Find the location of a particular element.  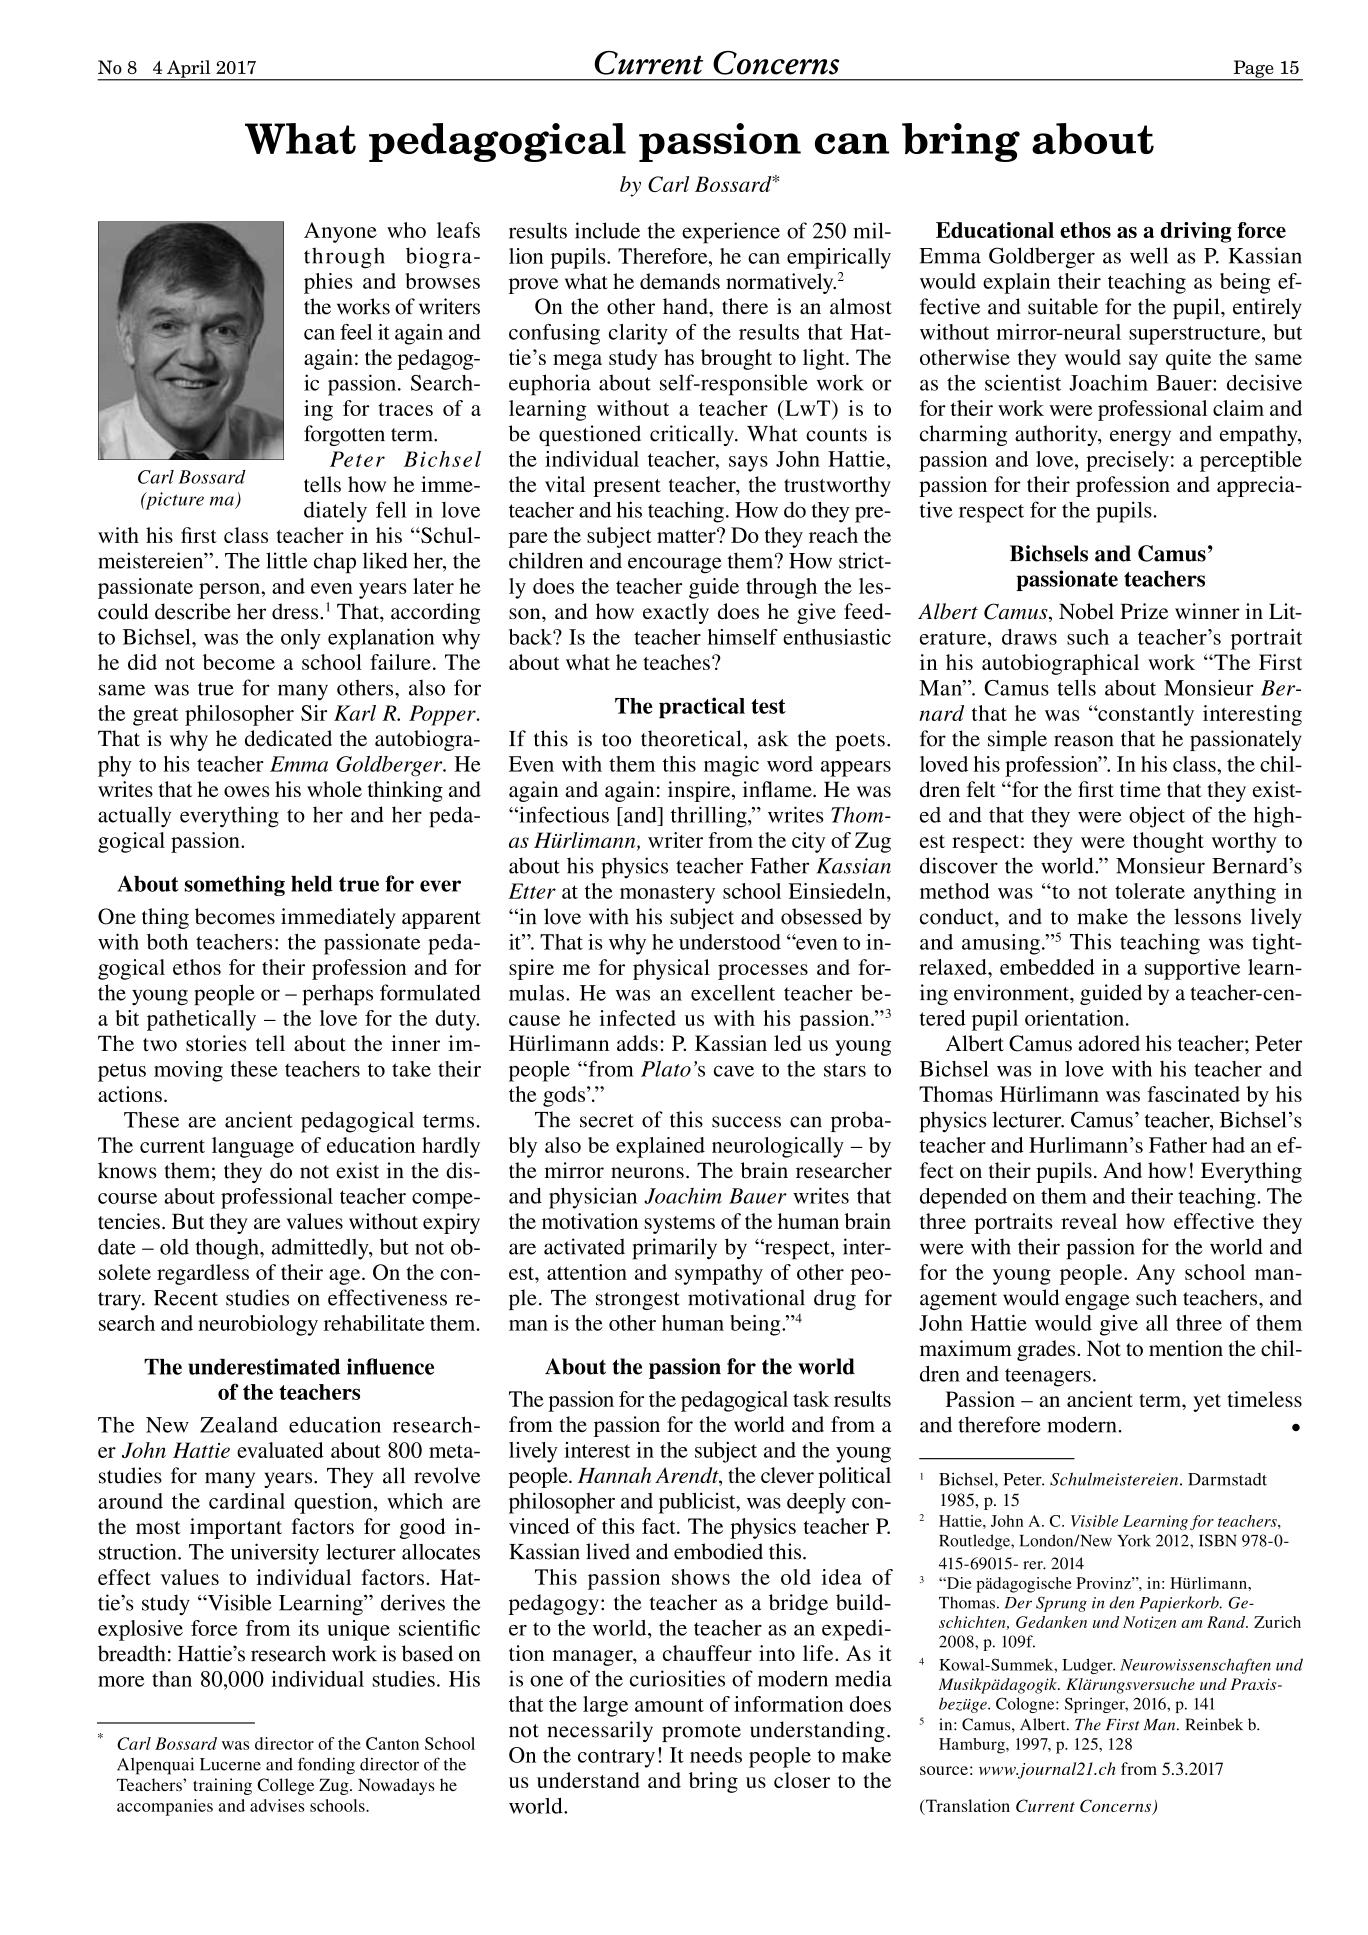

tolerate is located at coordinates (1150, 891).
